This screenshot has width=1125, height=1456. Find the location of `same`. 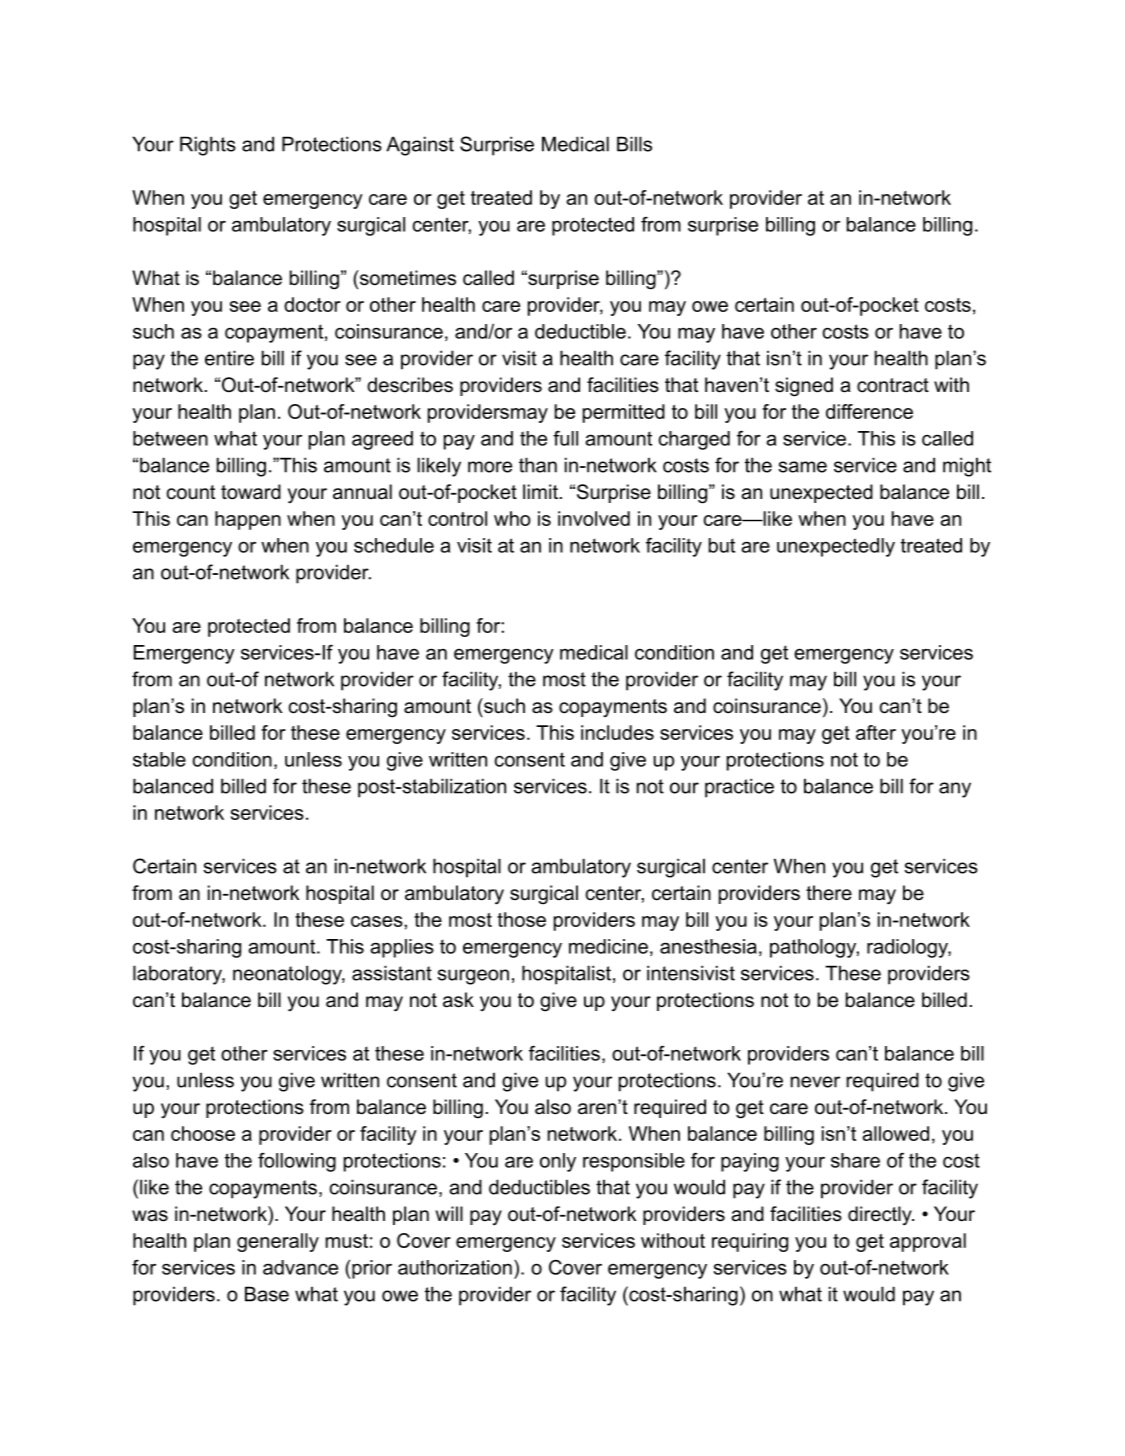

same is located at coordinates (802, 467).
